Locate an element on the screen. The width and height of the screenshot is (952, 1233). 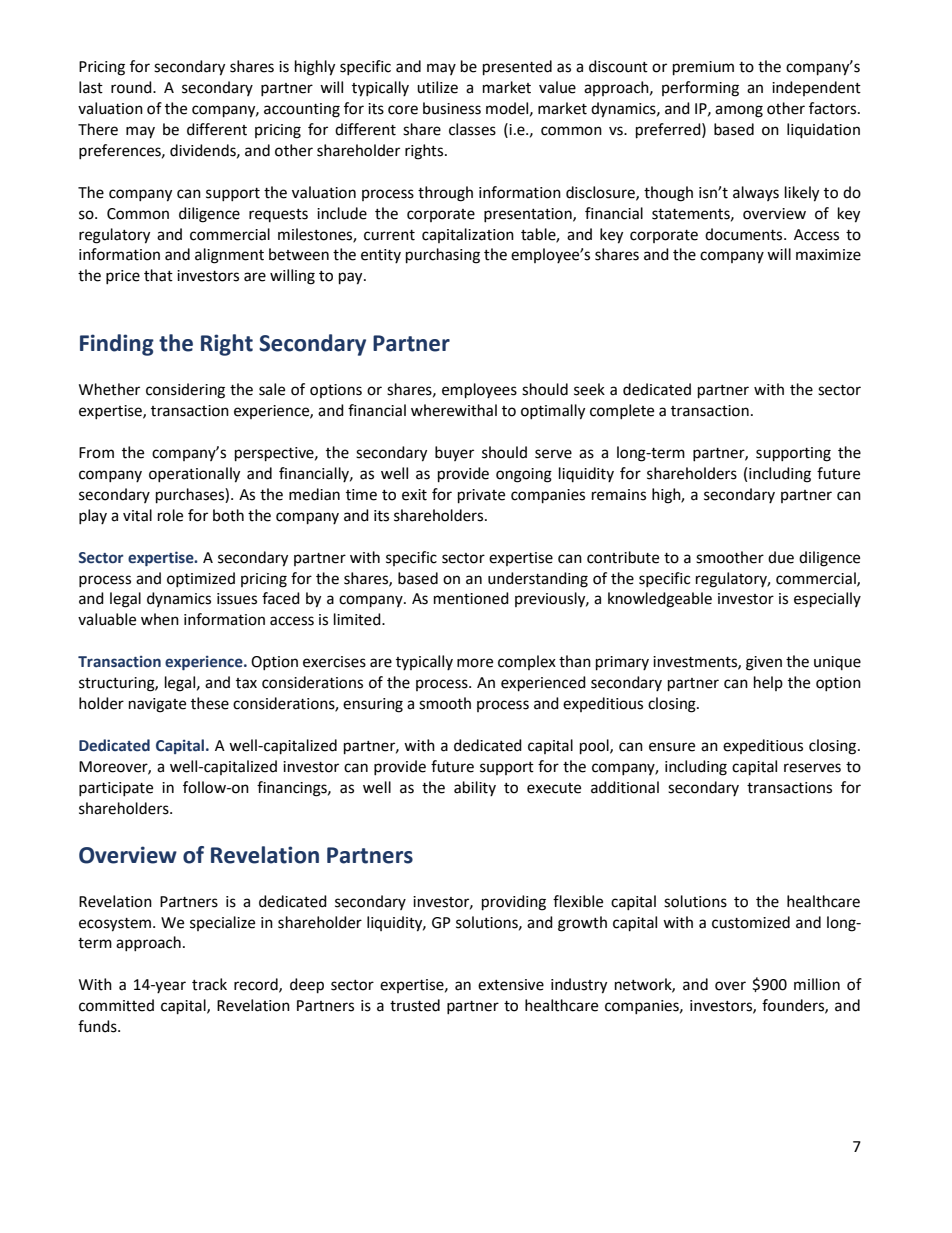
help is located at coordinates (768, 683).
